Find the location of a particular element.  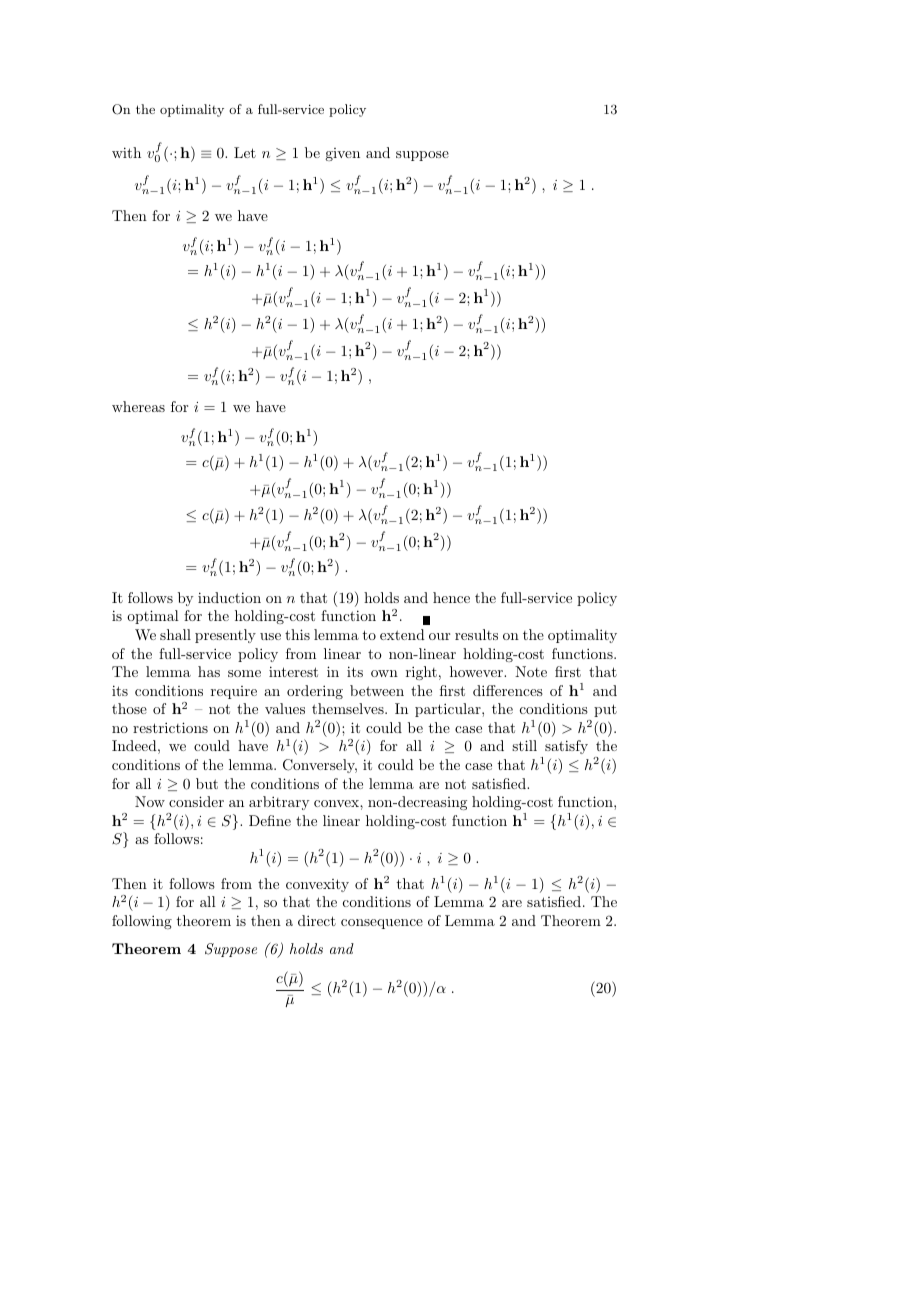

induction is located at coordinates (229, 597).
